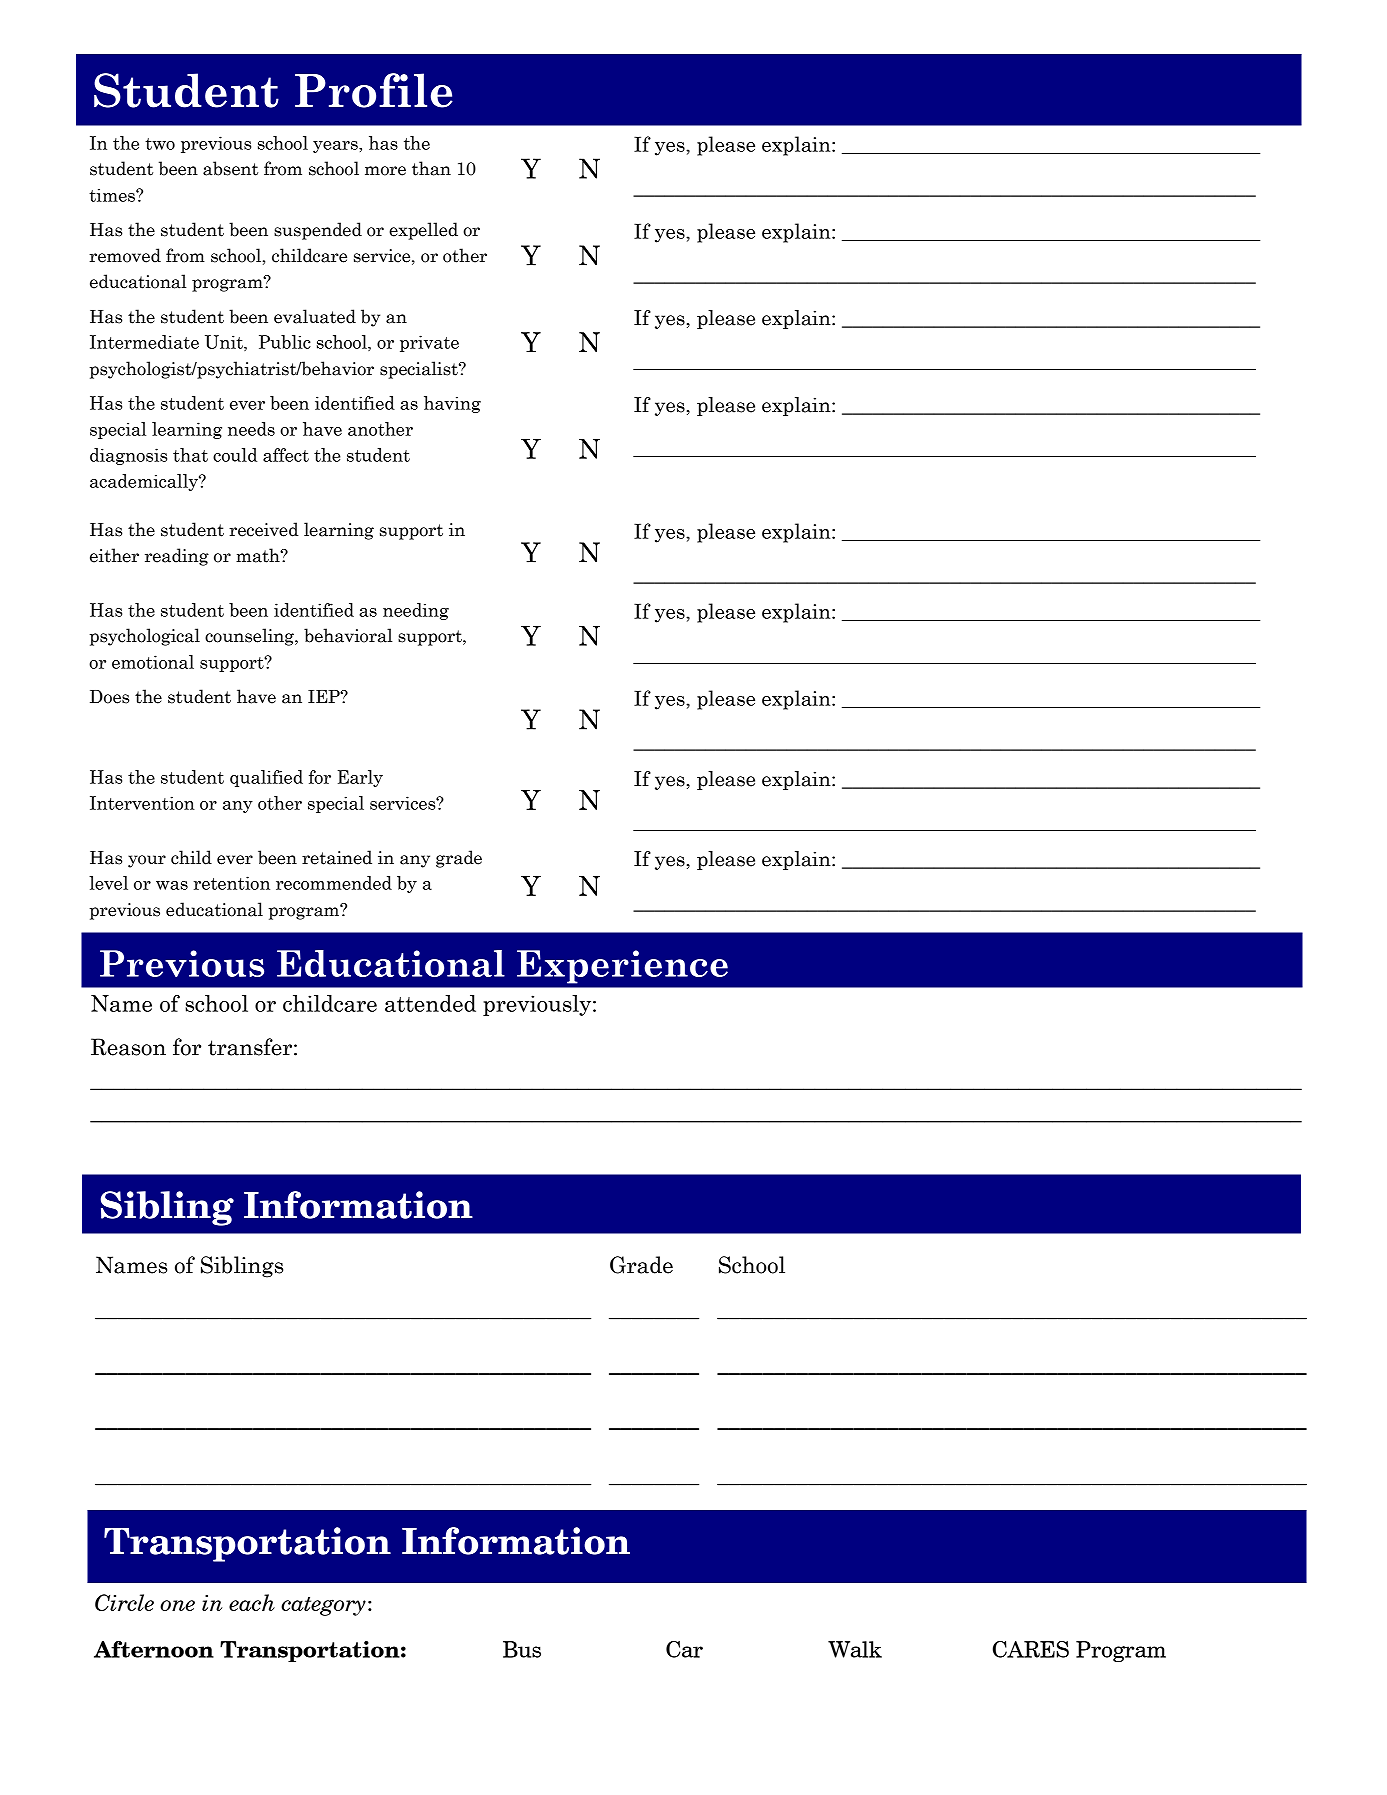 Image resolution: width=1387 pixels, height=1795 pixels. I want to click on than, so click(431, 168).
